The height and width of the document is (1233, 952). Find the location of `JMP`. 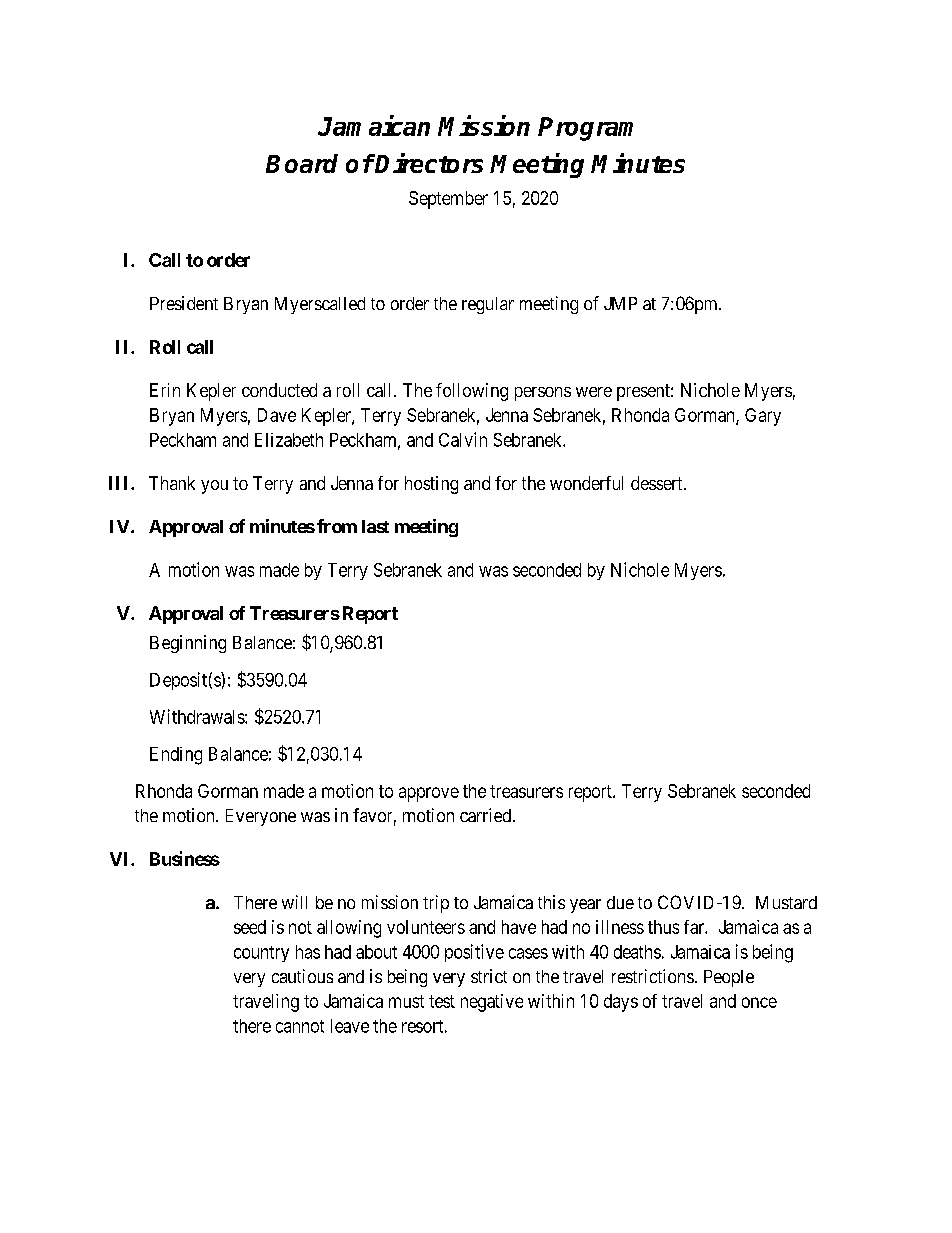

JMP is located at coordinates (620, 303).
